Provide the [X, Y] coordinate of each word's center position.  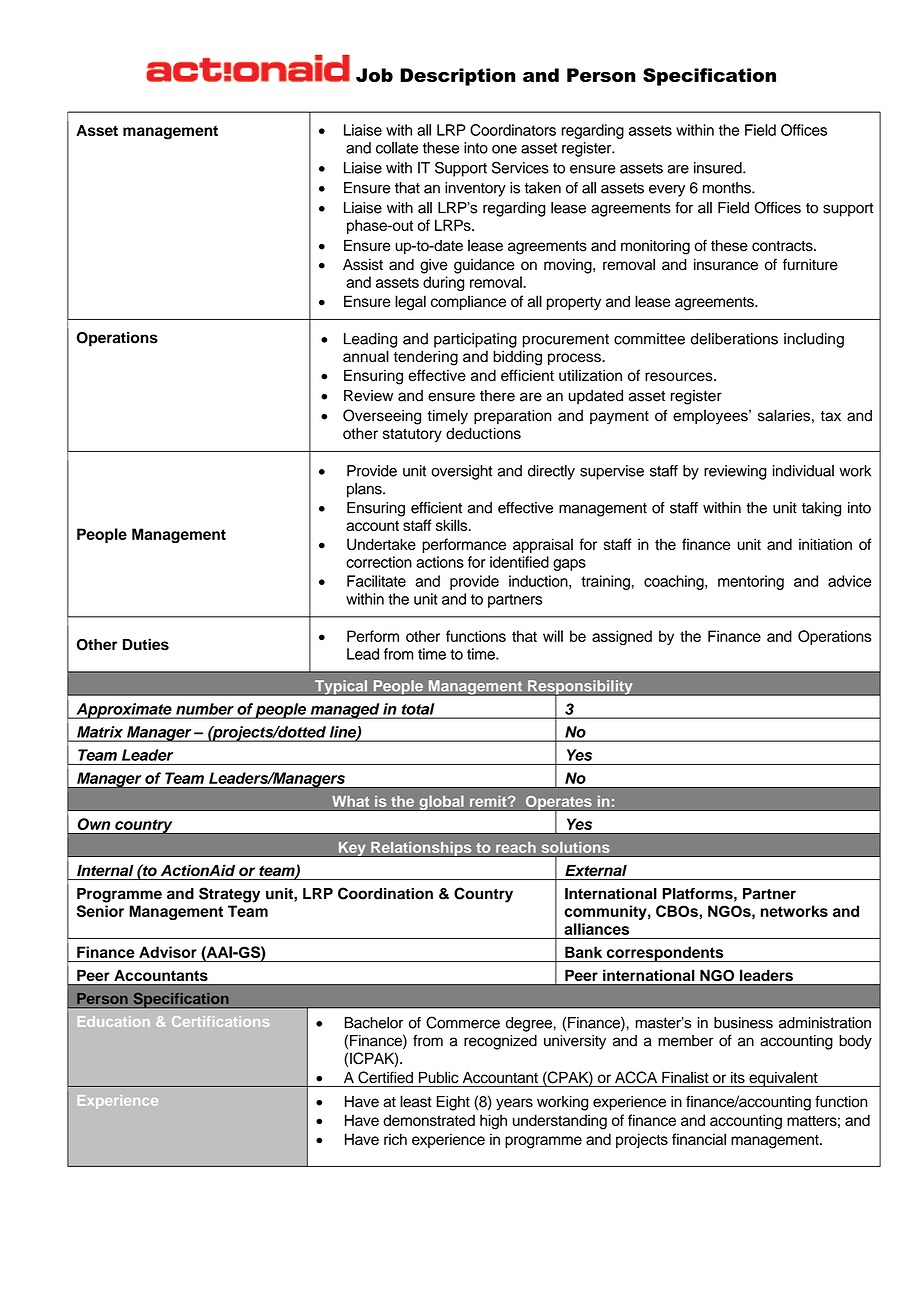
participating [475, 340]
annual [366, 356]
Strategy [229, 895]
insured [719, 168]
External [596, 870]
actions [440, 562]
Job [374, 75]
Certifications [220, 1021]
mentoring [751, 582]
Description [457, 77]
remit [489, 801]
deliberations [734, 339]
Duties [146, 644]
